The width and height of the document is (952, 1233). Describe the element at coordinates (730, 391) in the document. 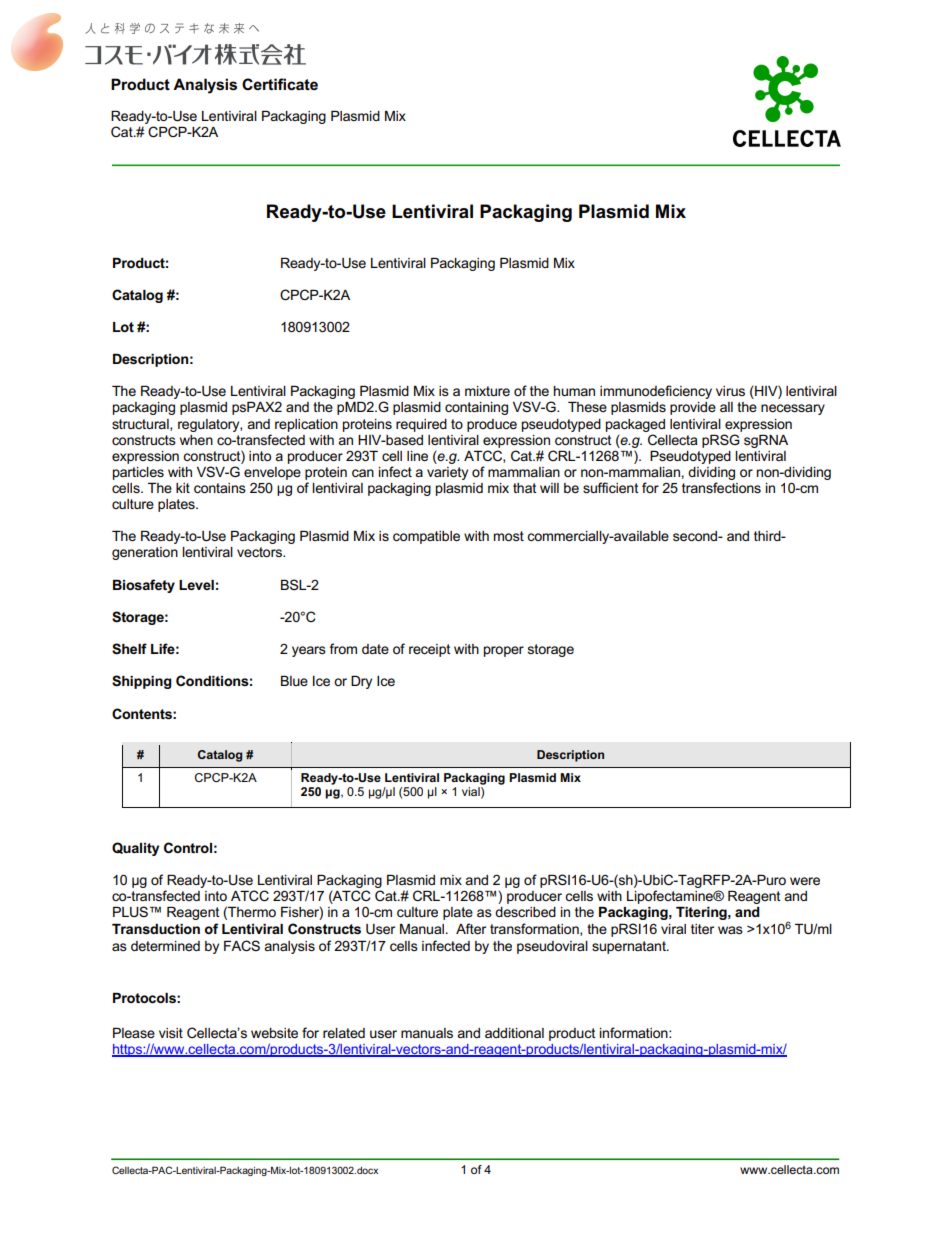

I see `virus` at that location.
